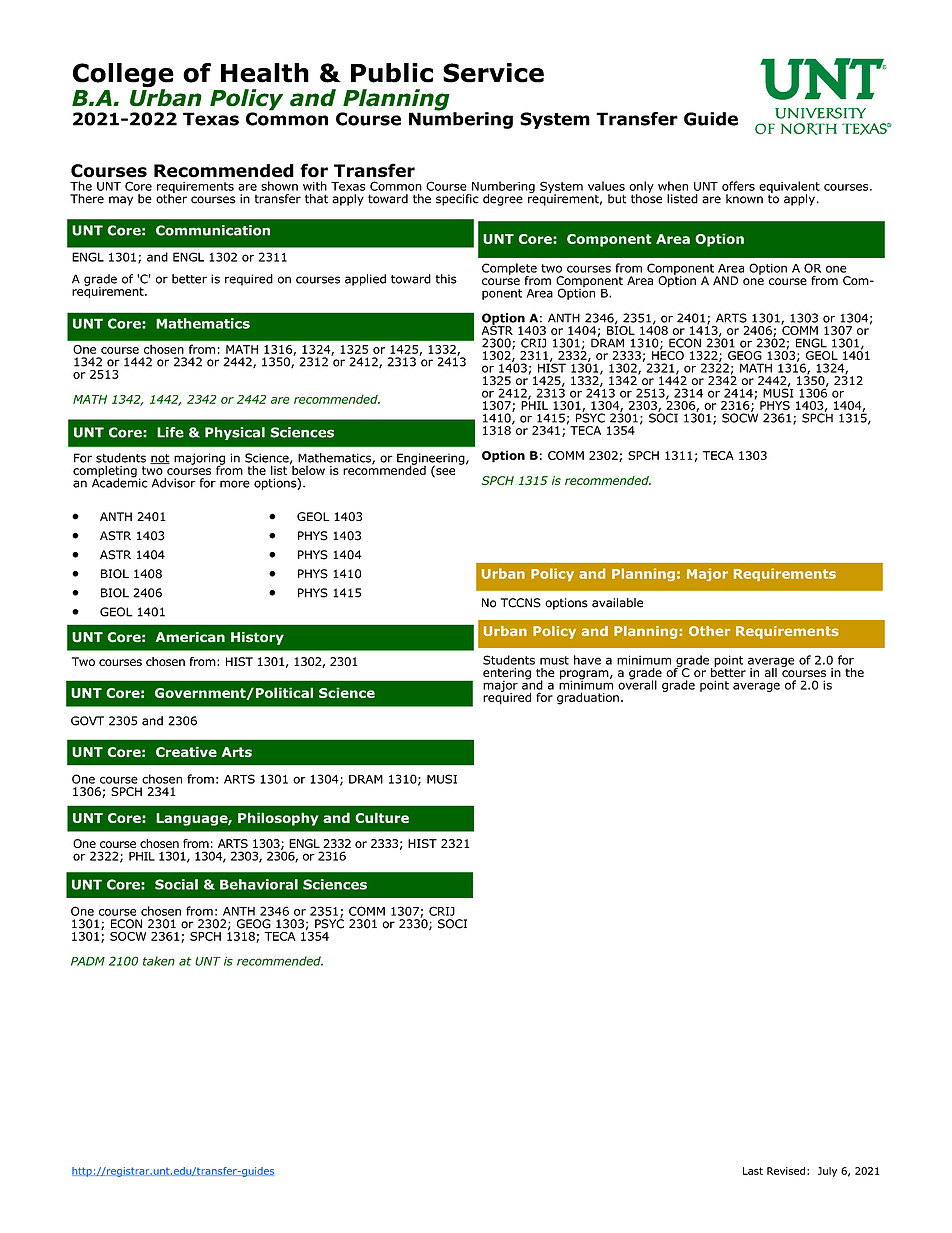 The height and width of the image is (1233, 952). Describe the element at coordinates (159, 961) in the image. I see `taken` at that location.
